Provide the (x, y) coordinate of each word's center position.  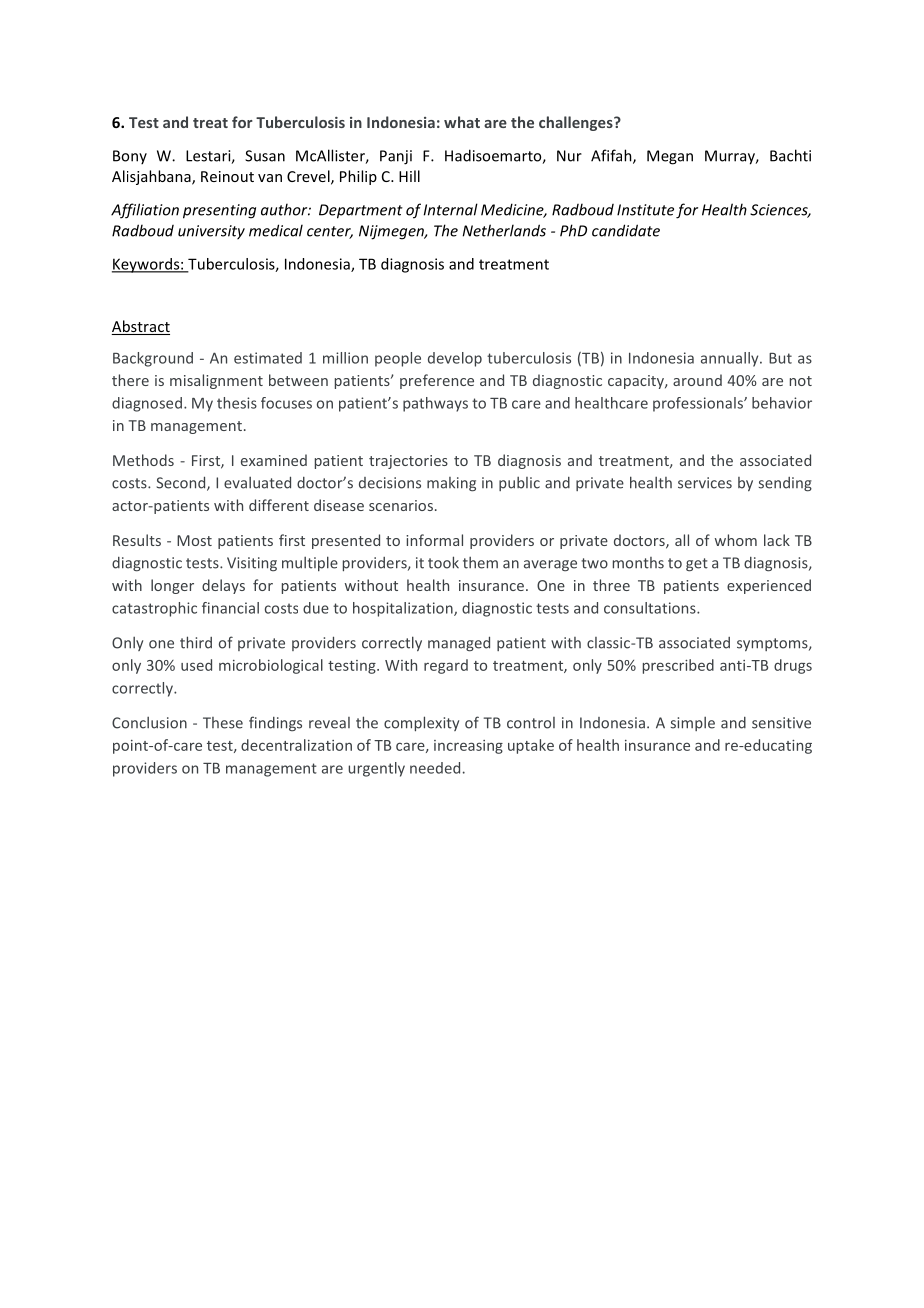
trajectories (408, 462)
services (705, 483)
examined (274, 460)
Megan (670, 157)
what (462, 122)
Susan (265, 156)
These (223, 723)
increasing (468, 747)
